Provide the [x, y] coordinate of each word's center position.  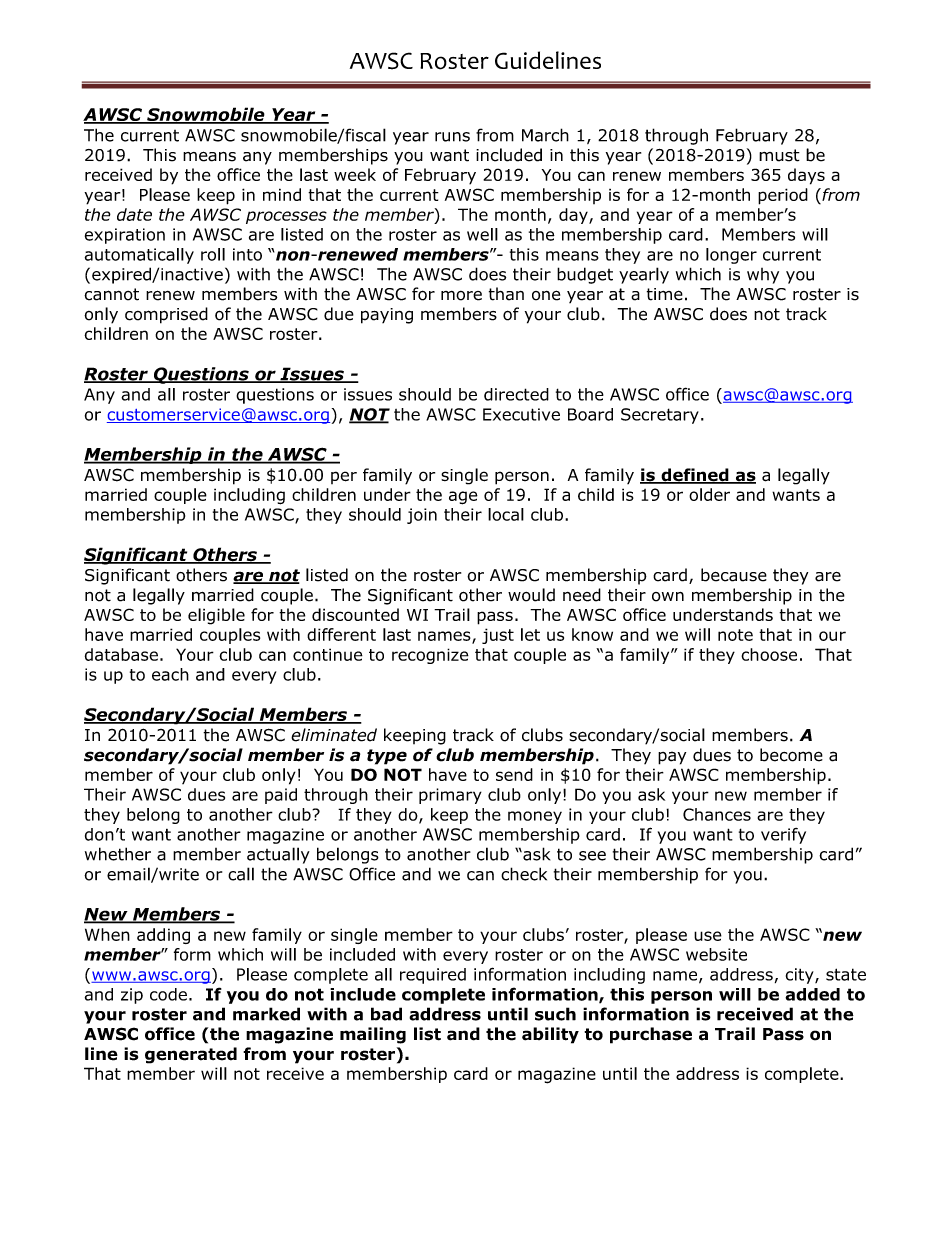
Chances [717, 814]
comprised [166, 315]
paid [281, 796]
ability [550, 1035]
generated [191, 1055]
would [531, 595]
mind [282, 194]
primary [450, 796]
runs [452, 137]
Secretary [660, 416]
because [734, 575]
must [779, 155]
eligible [216, 616]
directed [516, 394]
